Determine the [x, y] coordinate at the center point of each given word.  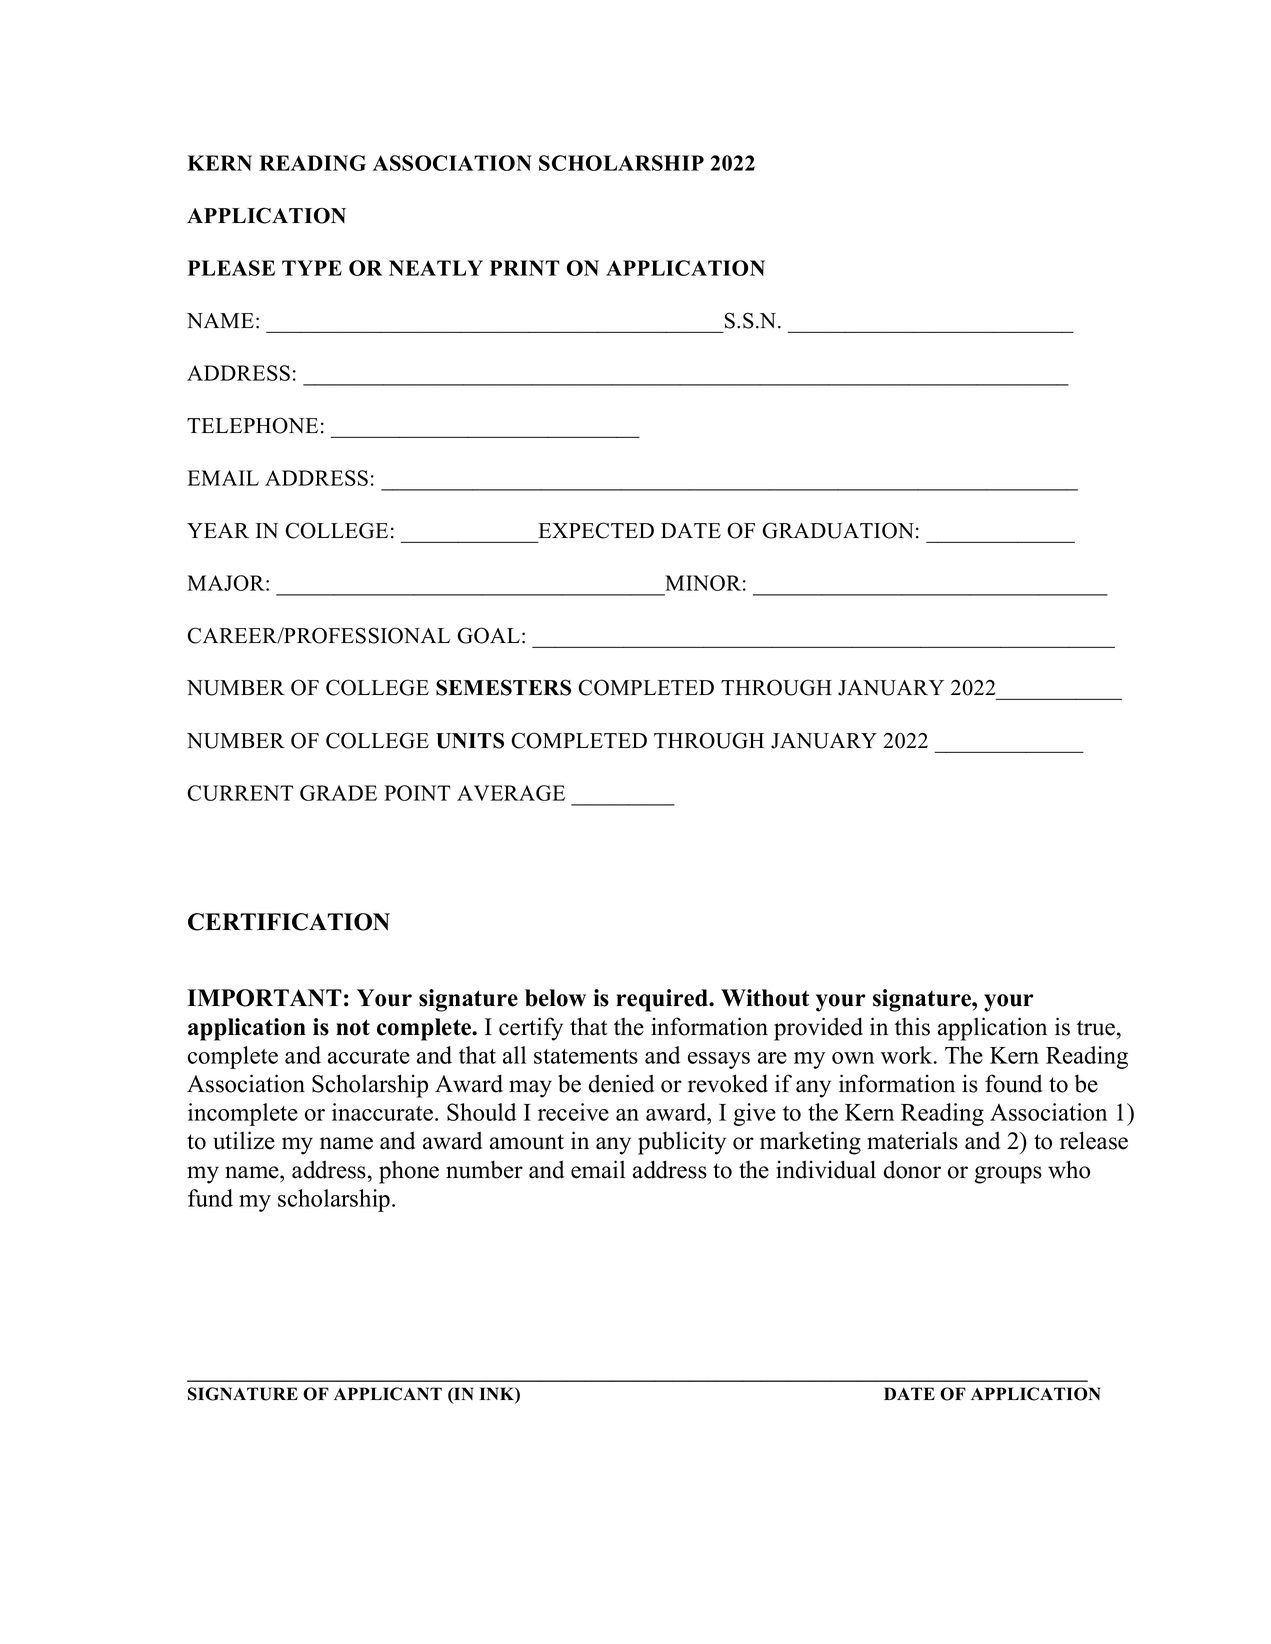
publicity [682, 1143]
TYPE [312, 268]
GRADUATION [838, 530]
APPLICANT [388, 1394]
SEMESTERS [503, 687]
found [1013, 1083]
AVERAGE [511, 793]
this [912, 1026]
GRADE [338, 793]
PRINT [525, 268]
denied [621, 1083]
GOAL [488, 635]
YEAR [218, 530]
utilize [244, 1140]
